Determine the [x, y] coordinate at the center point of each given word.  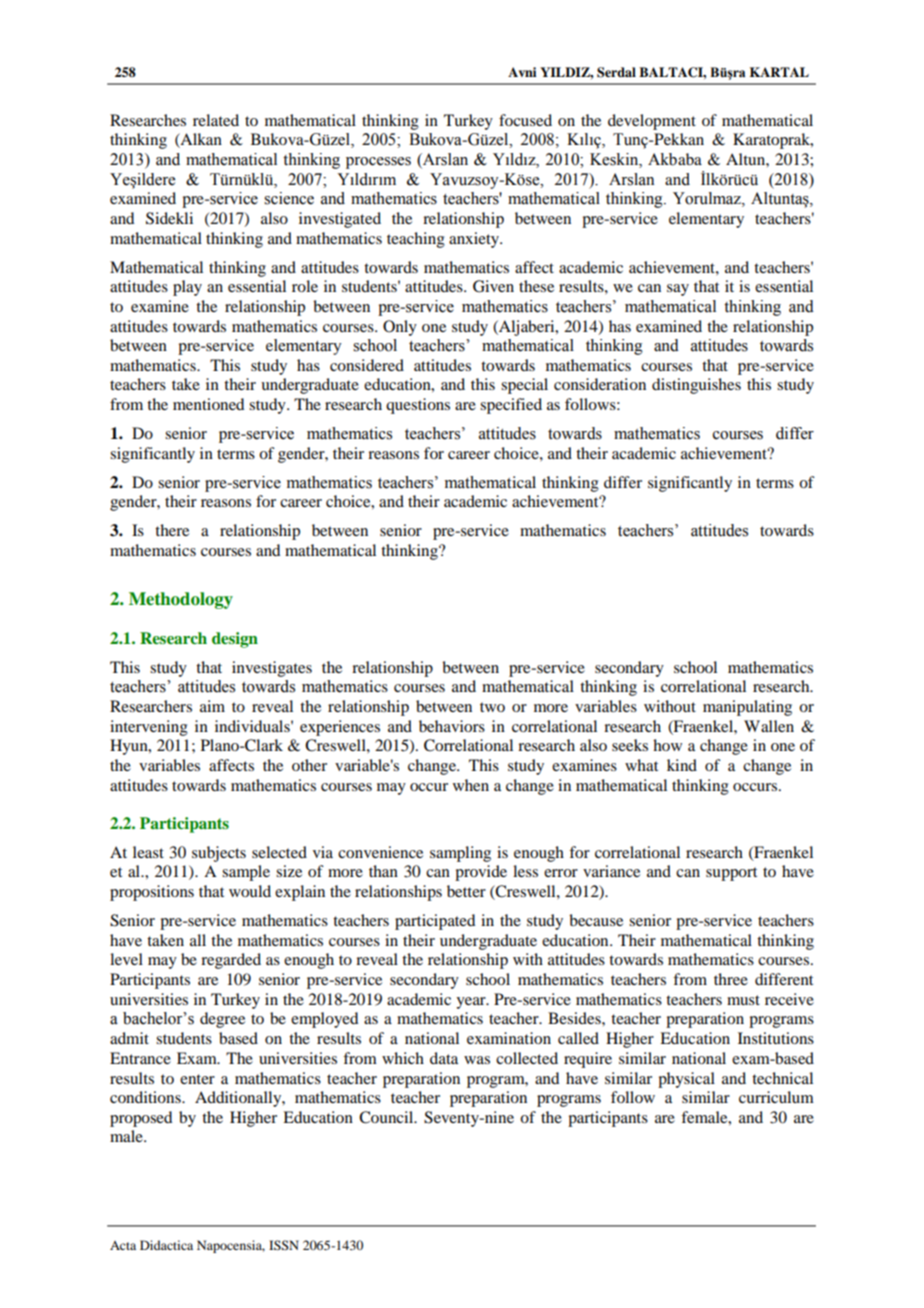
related [216, 120]
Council [387, 1117]
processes [378, 163]
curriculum [776, 1097]
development [652, 122]
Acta [123, 1245]
